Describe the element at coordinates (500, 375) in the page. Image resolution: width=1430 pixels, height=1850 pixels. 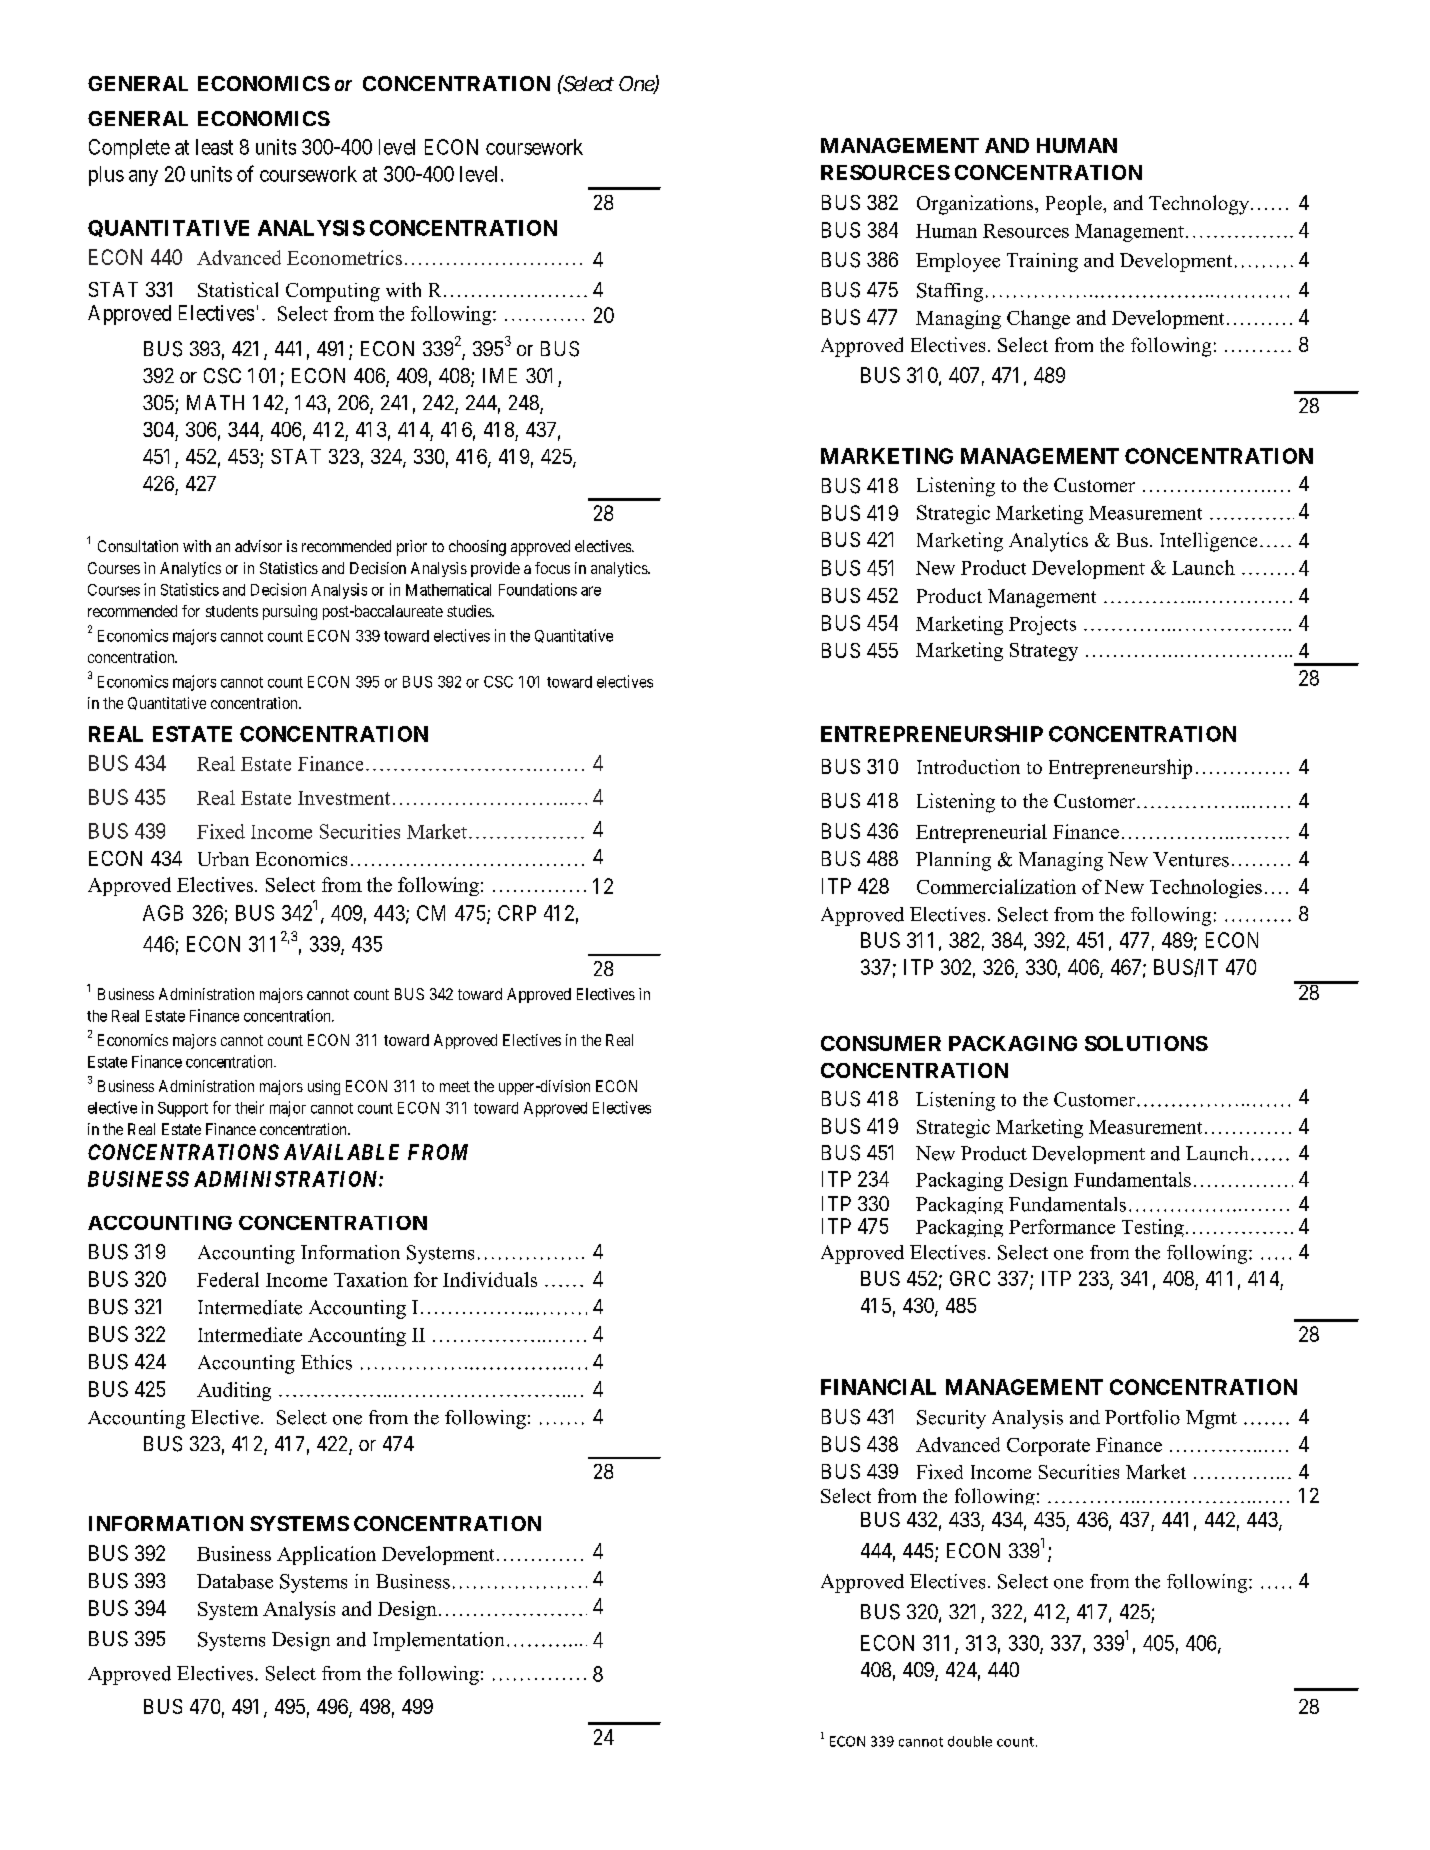
I see `IME` at that location.
